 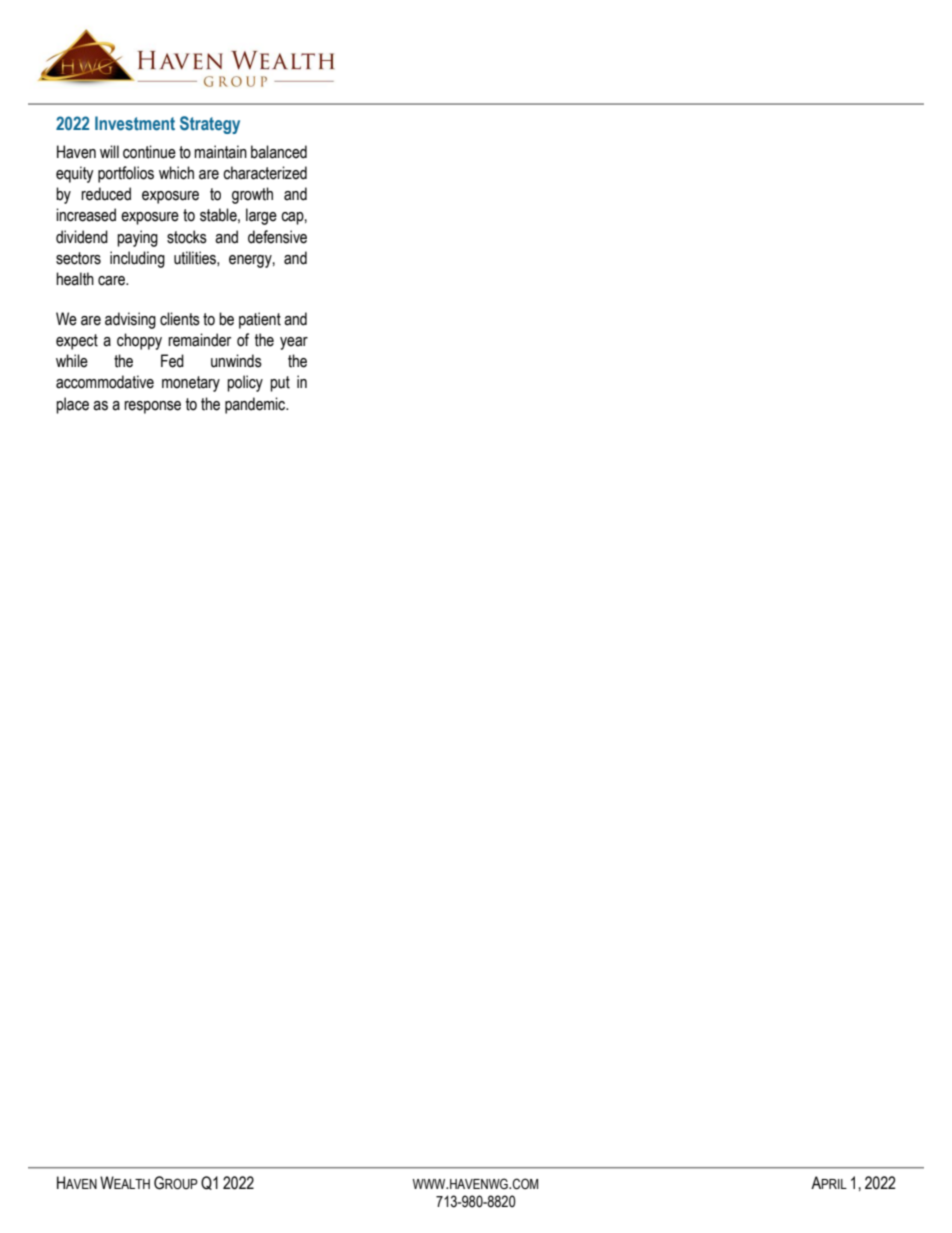 What do you see at coordinates (256, 405) in the document?
I see `pandemic` at bounding box center [256, 405].
